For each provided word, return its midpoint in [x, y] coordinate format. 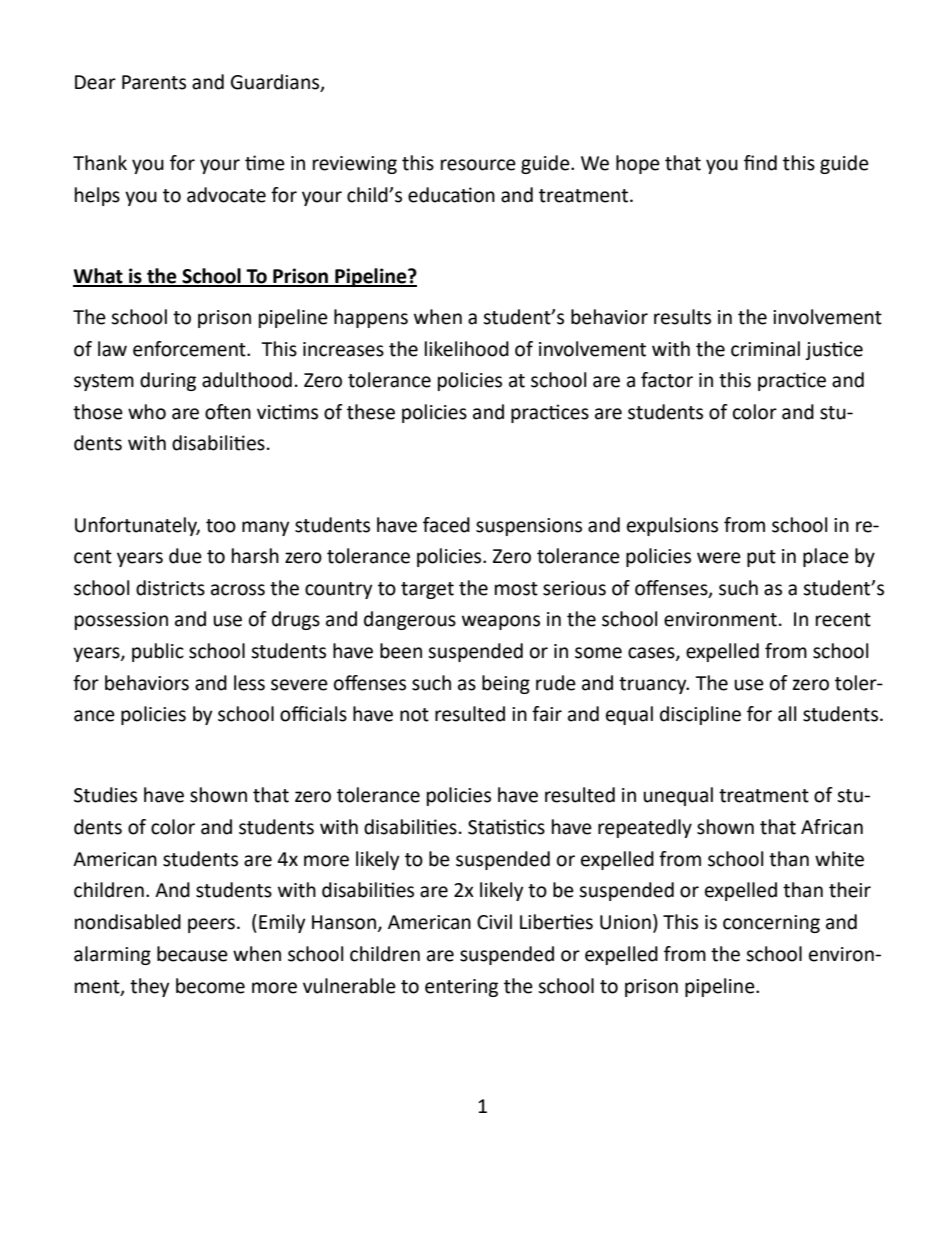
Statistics [506, 827]
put [761, 558]
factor [667, 380]
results [682, 317]
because [192, 954]
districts [170, 588]
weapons [501, 622]
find [760, 163]
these [371, 412]
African [832, 827]
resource [478, 165]
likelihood [467, 349]
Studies [105, 795]
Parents [154, 82]
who [147, 412]
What [99, 277]
